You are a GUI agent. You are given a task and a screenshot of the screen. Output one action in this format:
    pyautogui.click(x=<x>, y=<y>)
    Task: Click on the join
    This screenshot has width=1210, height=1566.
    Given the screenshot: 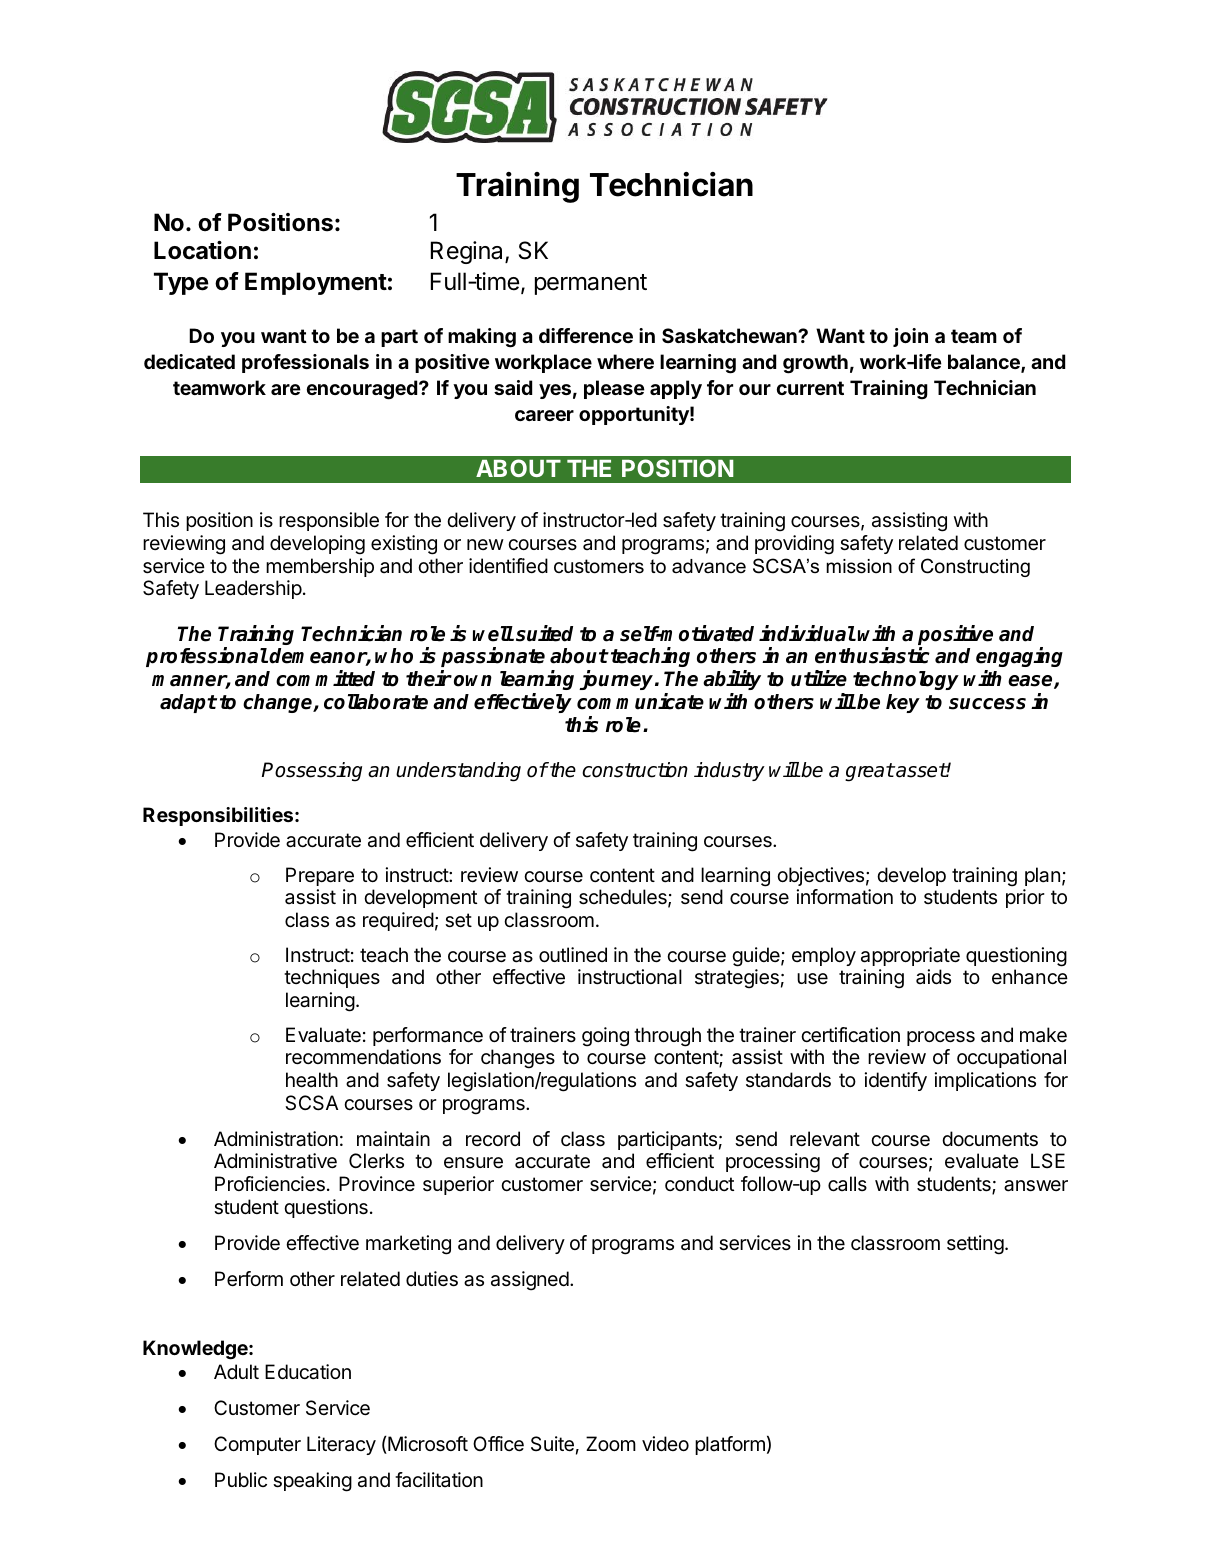 What is the action you would take?
    pyautogui.click(x=910, y=337)
